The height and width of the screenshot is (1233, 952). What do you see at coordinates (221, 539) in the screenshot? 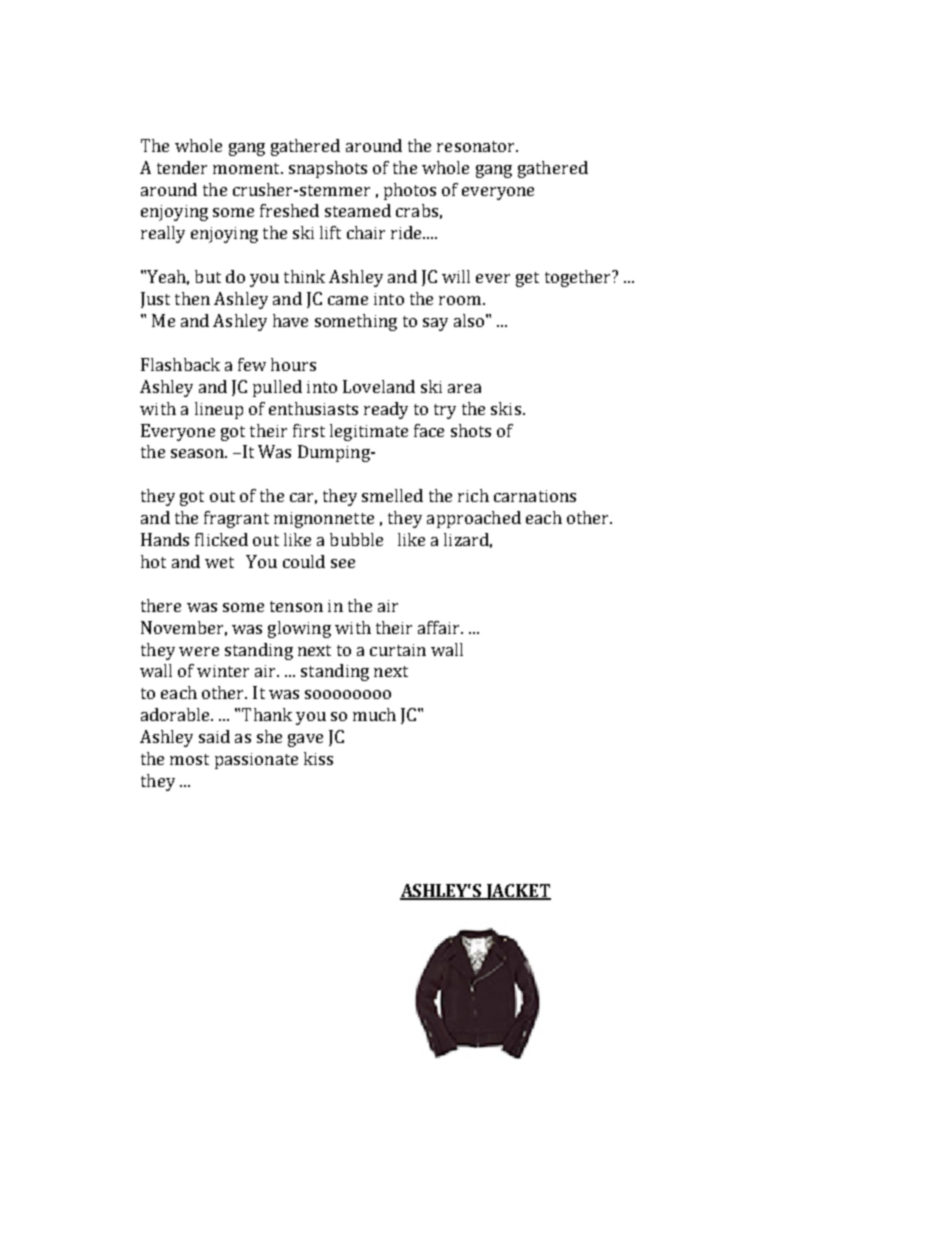
I see `flicked` at bounding box center [221, 539].
